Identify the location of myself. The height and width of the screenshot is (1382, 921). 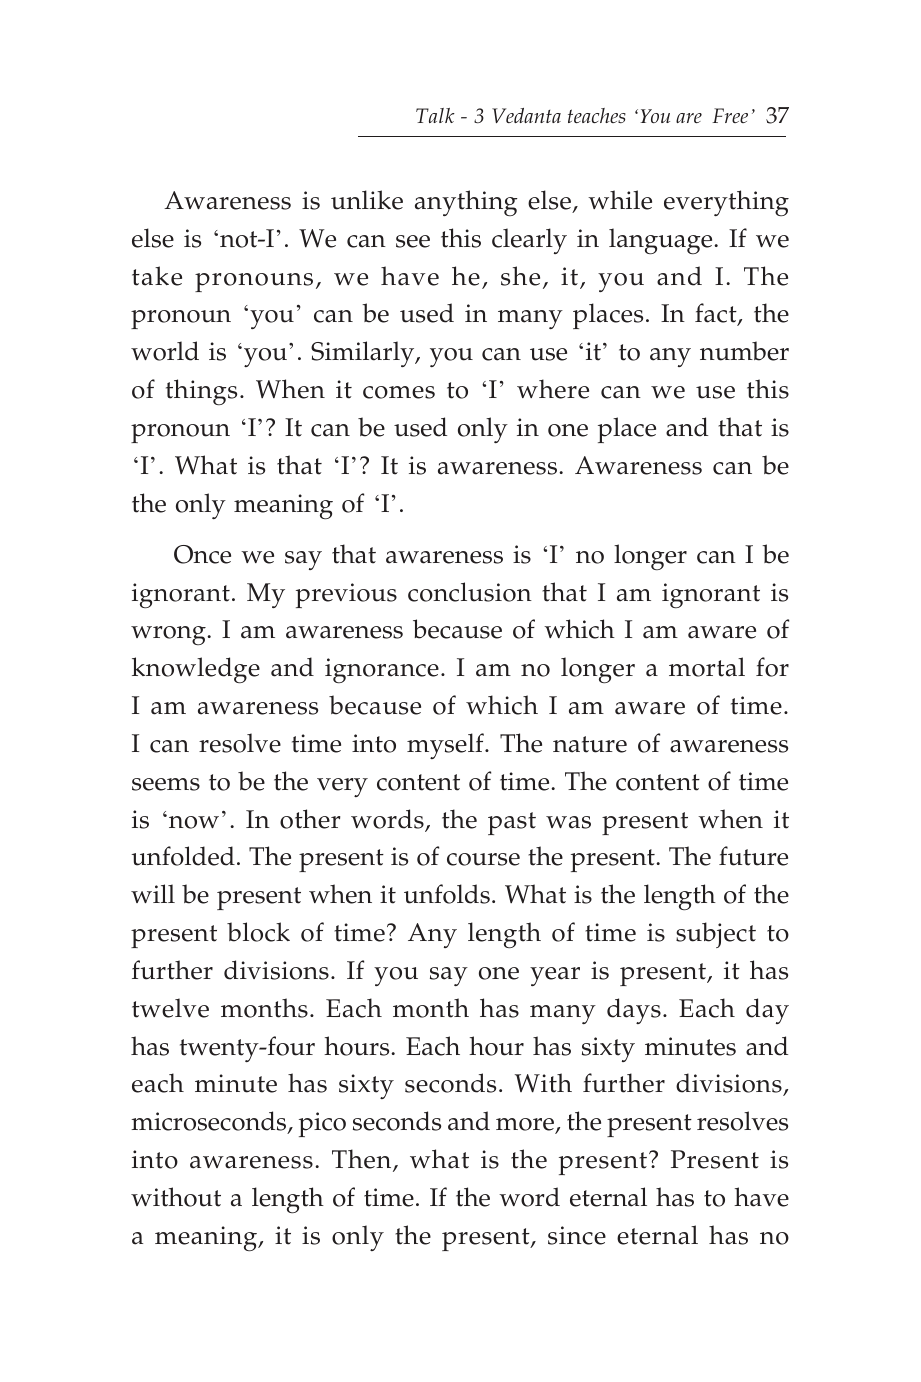
(446, 746).
